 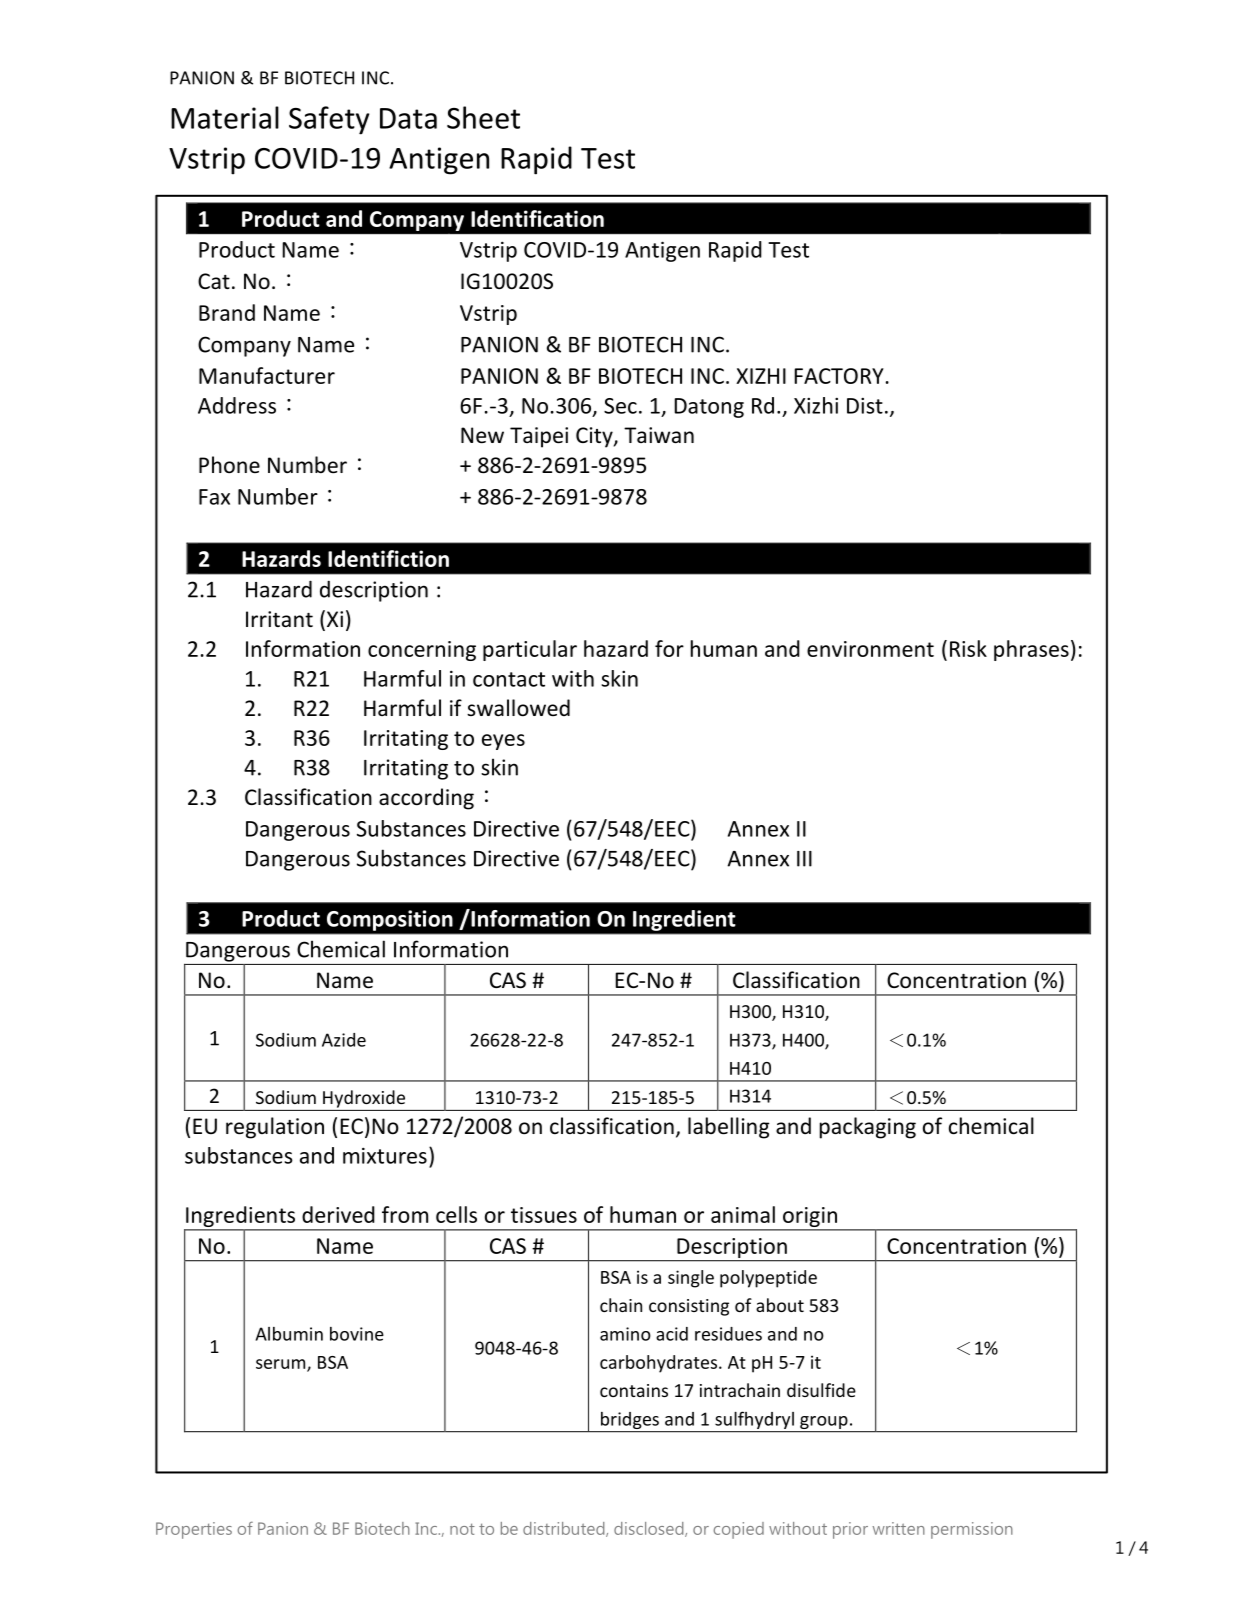 I want to click on disclosed, so click(x=650, y=1529).
